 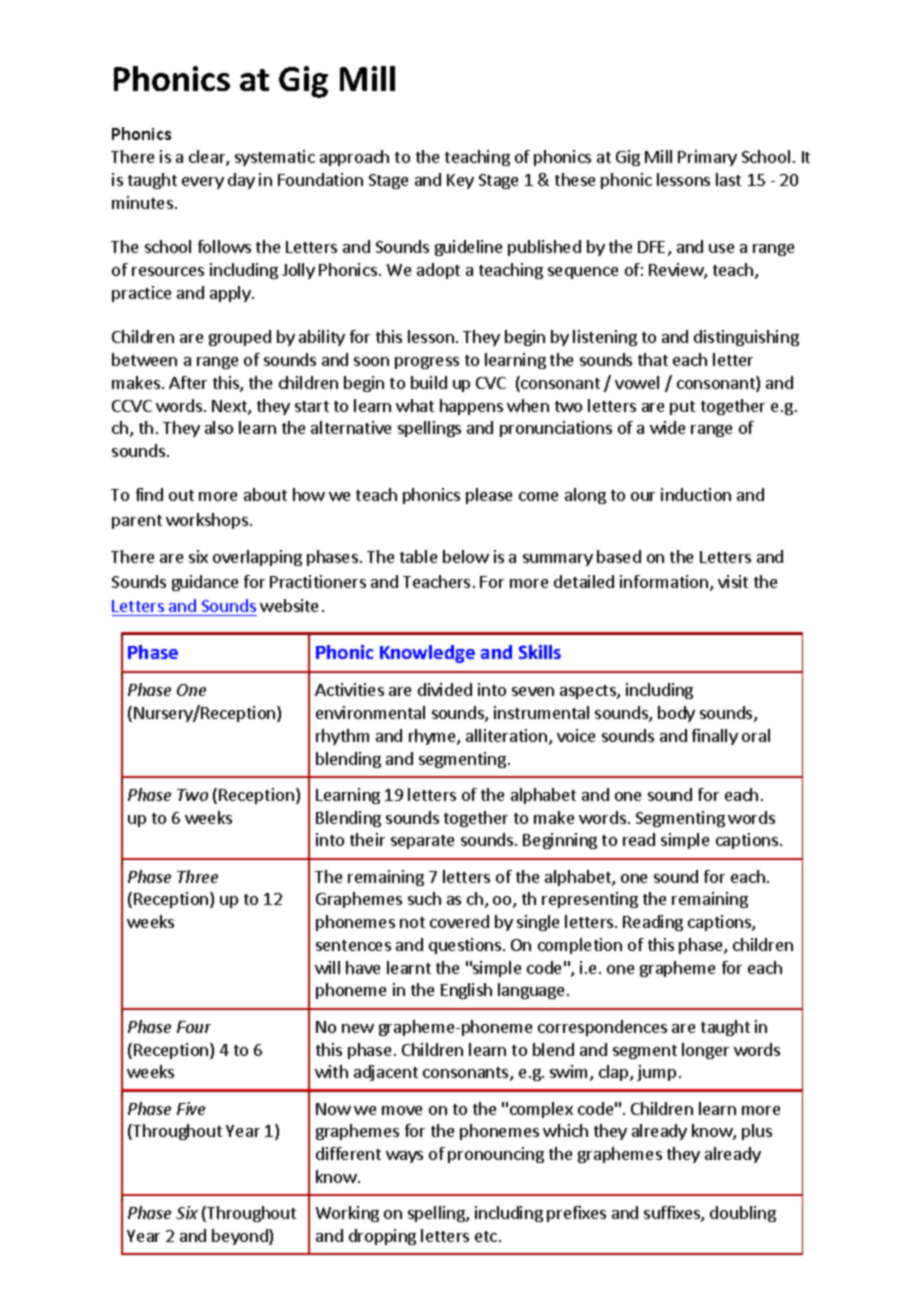 What do you see at coordinates (486, 1236) in the page?
I see `etc` at bounding box center [486, 1236].
